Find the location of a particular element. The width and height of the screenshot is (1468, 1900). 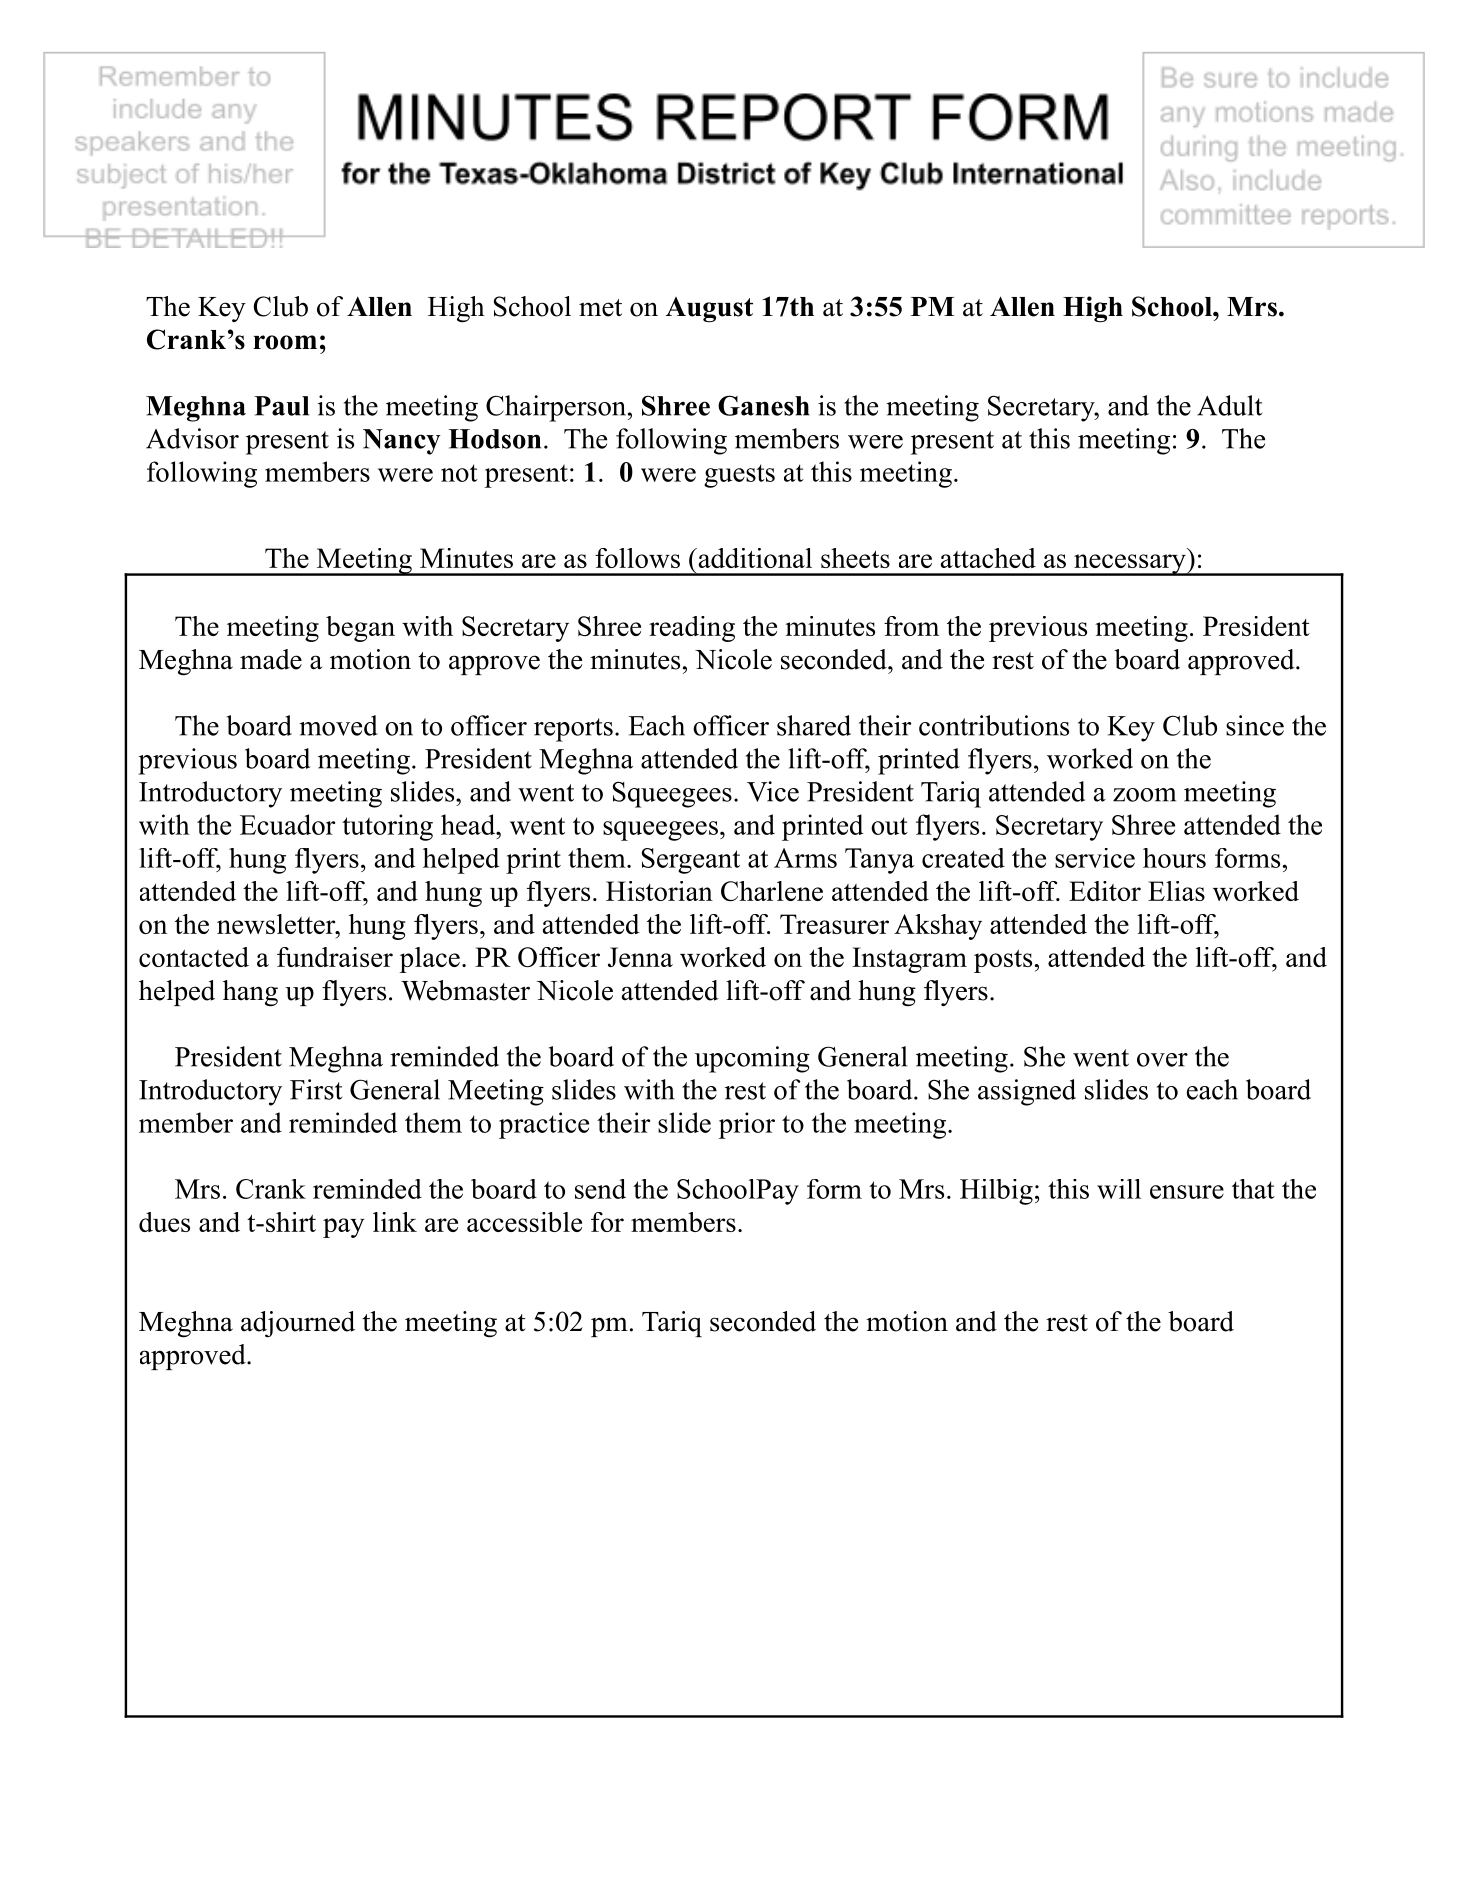

shared is located at coordinates (814, 725).
